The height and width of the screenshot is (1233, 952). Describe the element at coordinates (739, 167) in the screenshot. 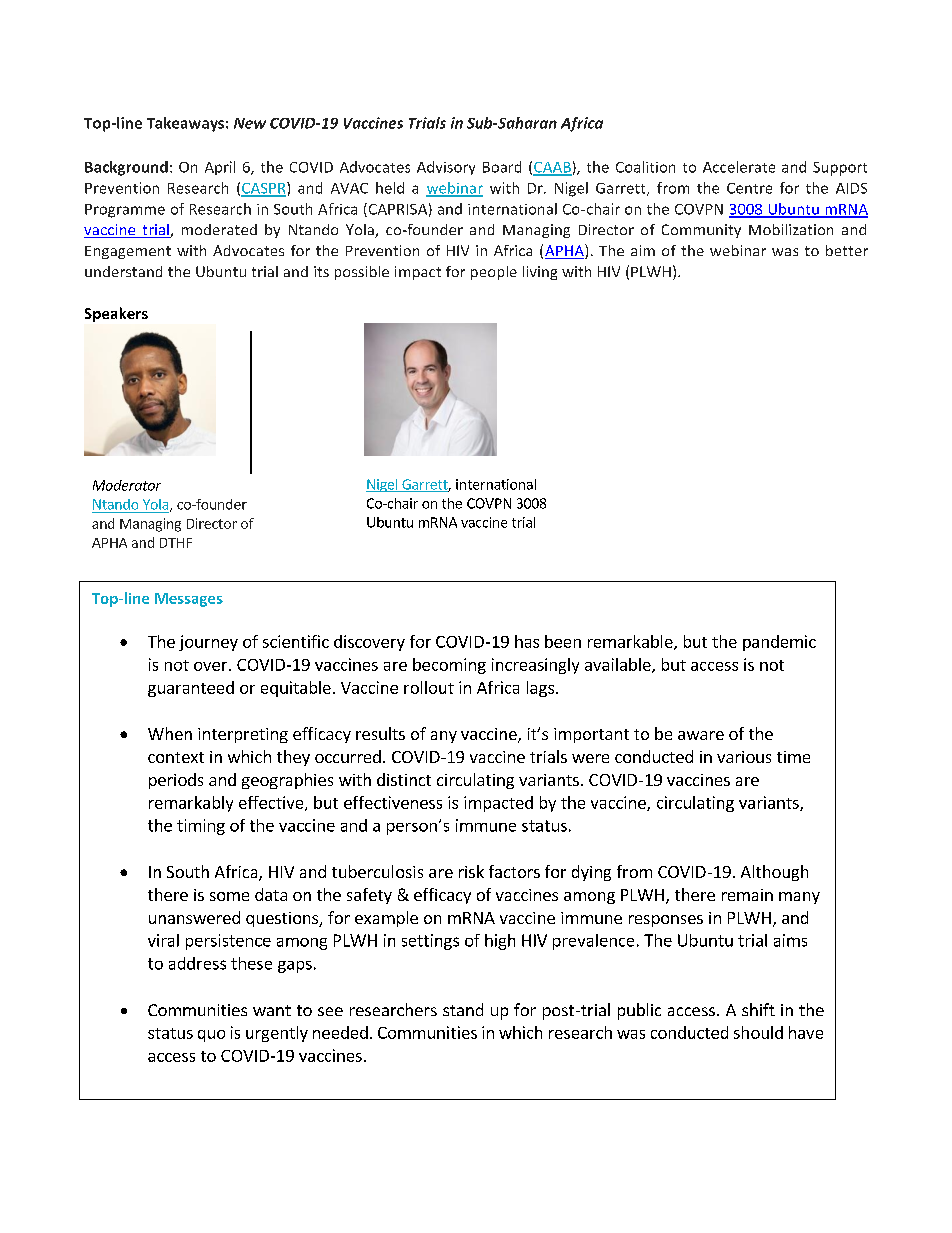

I see `Accelerate` at that location.
